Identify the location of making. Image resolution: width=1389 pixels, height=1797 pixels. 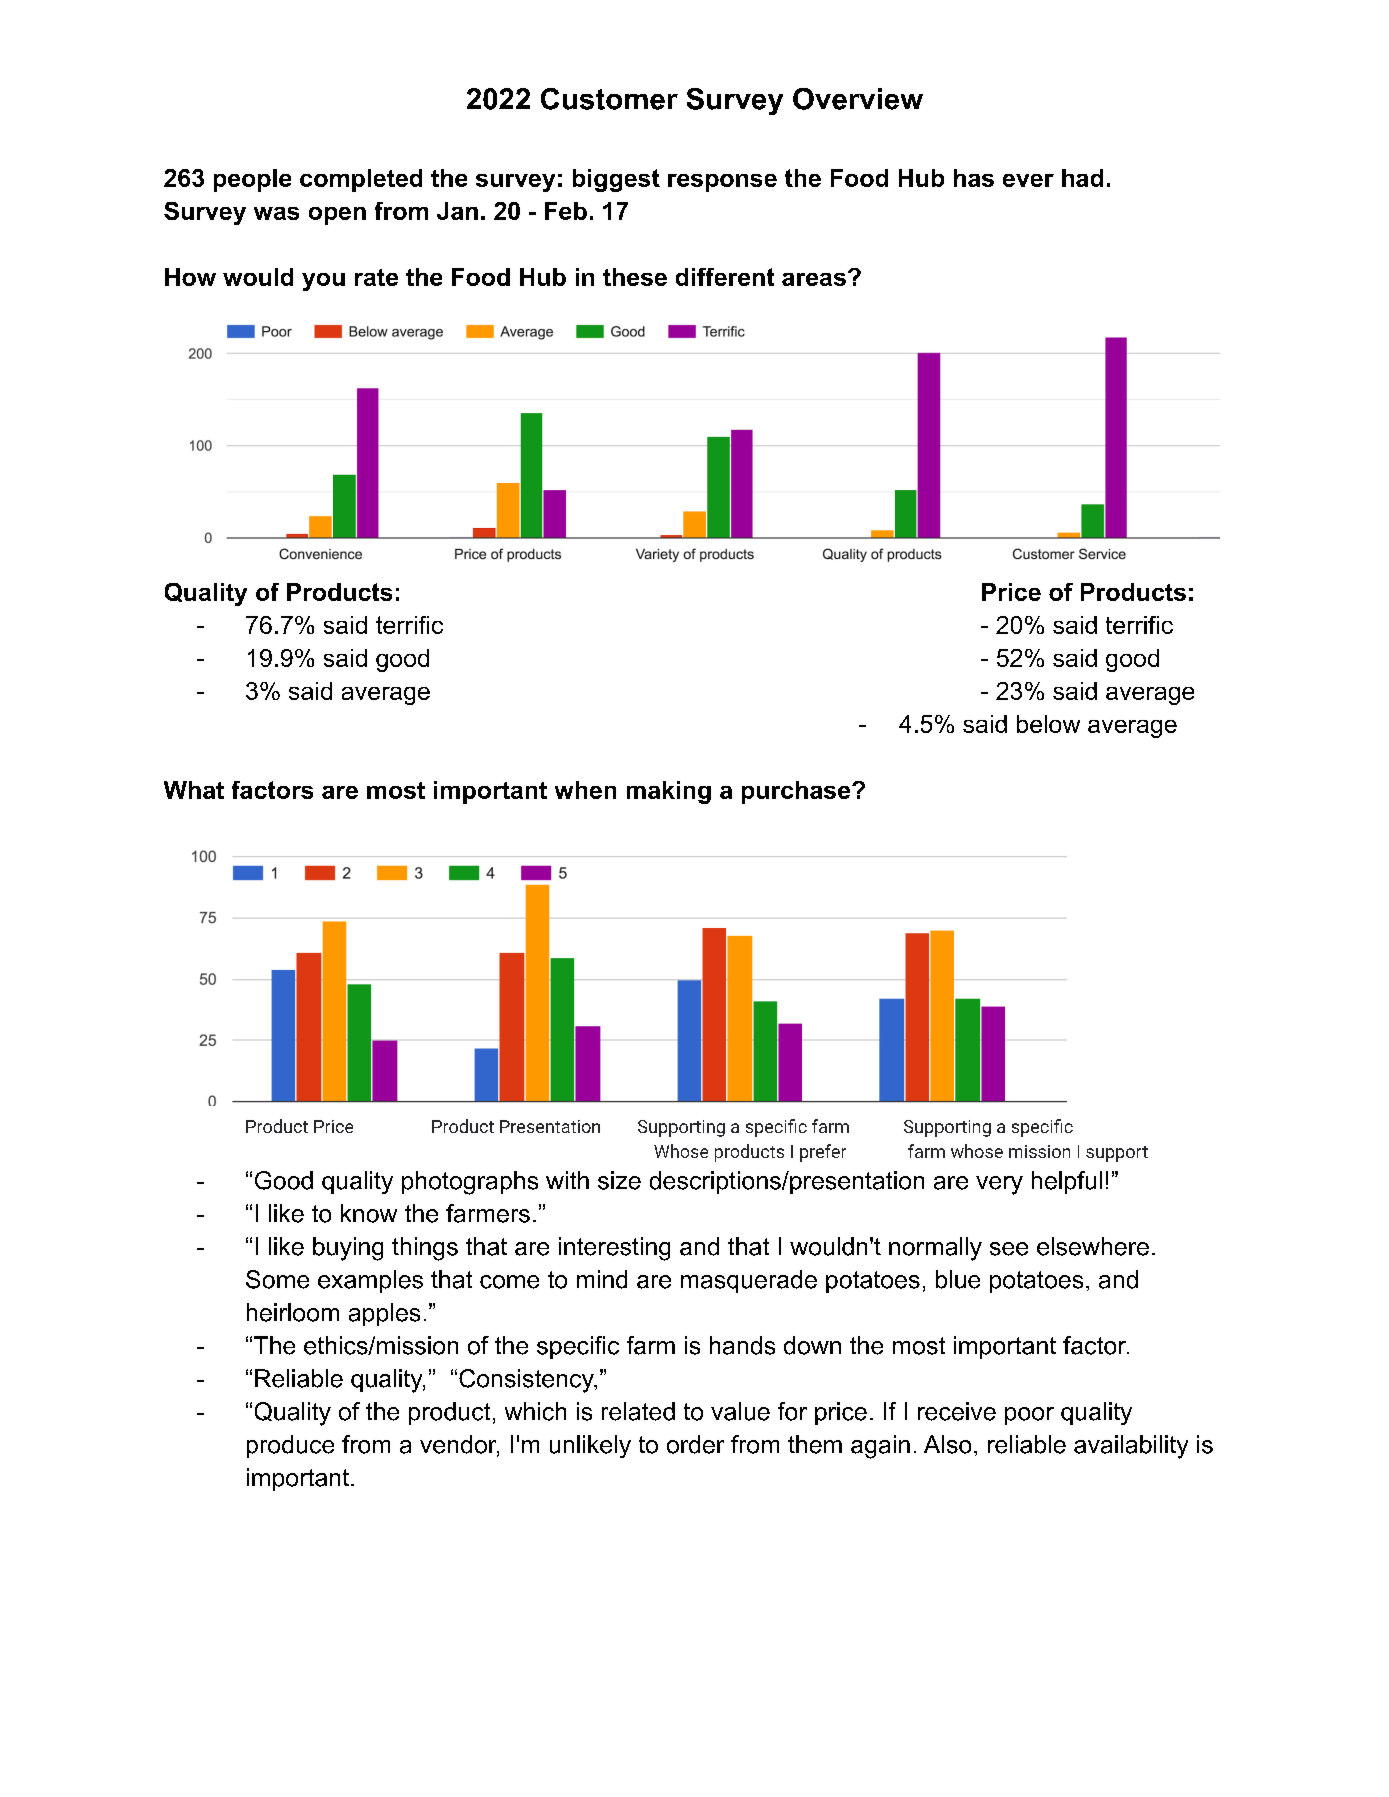
(669, 792).
